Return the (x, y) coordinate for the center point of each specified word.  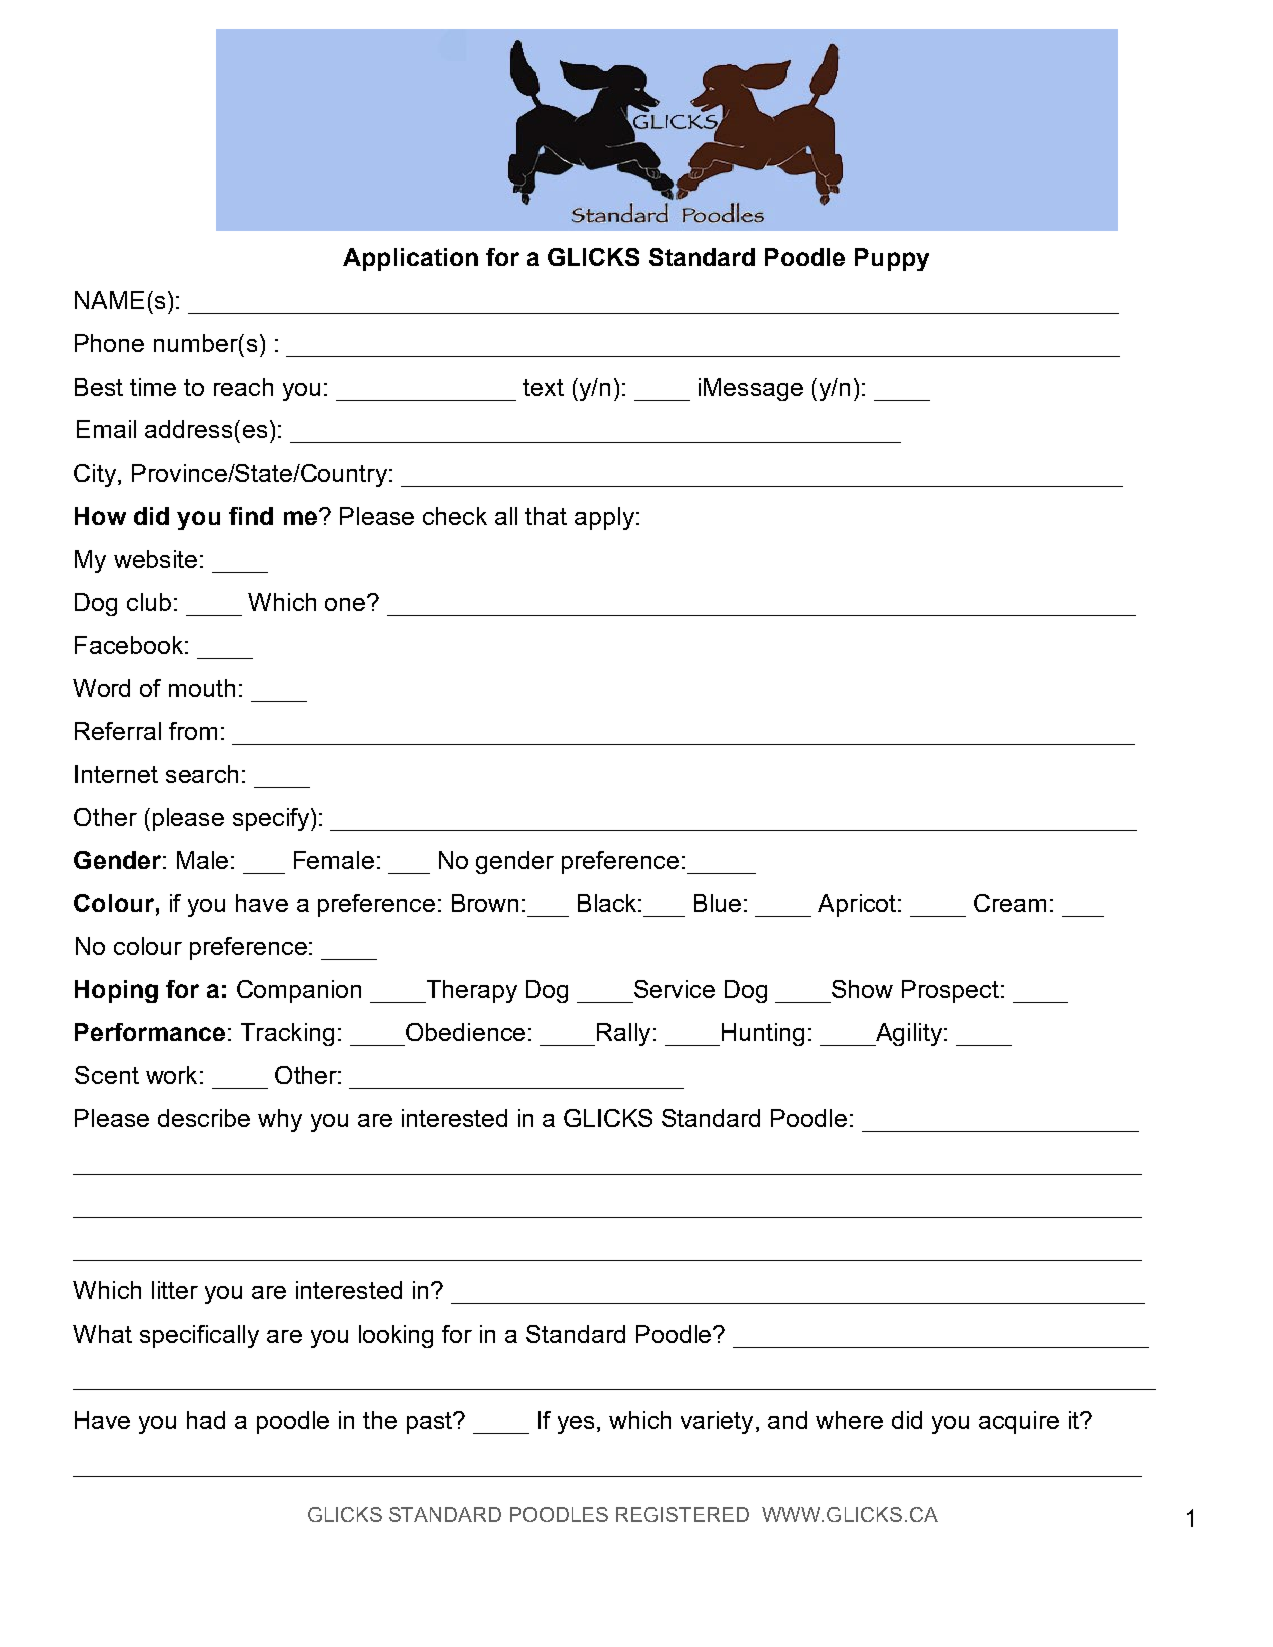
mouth (202, 688)
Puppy (892, 259)
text (543, 387)
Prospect (950, 991)
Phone (109, 343)
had (206, 1420)
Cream (1010, 903)
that (546, 516)
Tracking (287, 1034)
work (171, 1075)
